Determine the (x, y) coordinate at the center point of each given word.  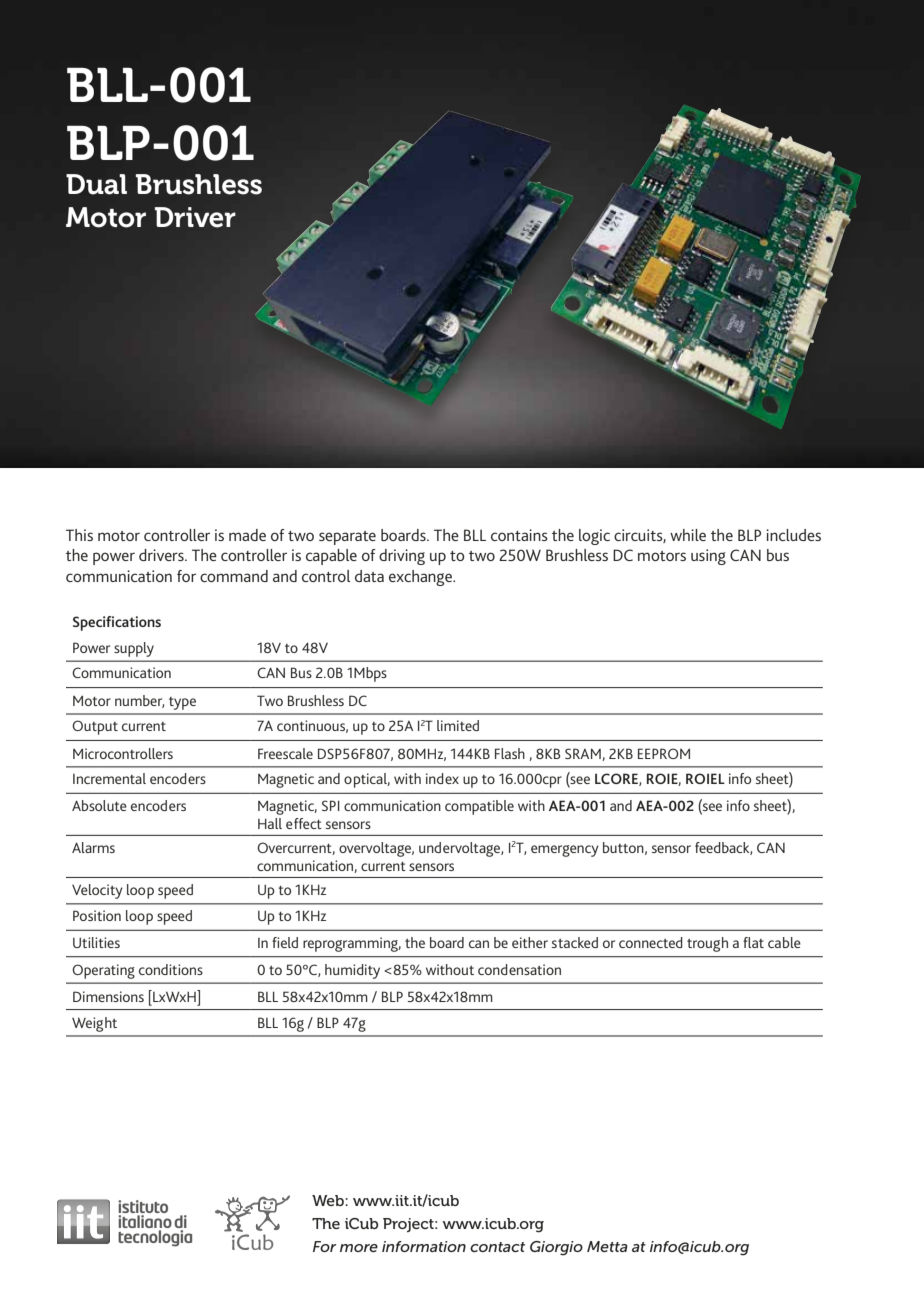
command (234, 576)
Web (329, 1200)
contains (519, 535)
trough (707, 944)
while (688, 535)
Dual (96, 184)
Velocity (97, 891)
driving (402, 557)
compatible (479, 807)
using (708, 557)
